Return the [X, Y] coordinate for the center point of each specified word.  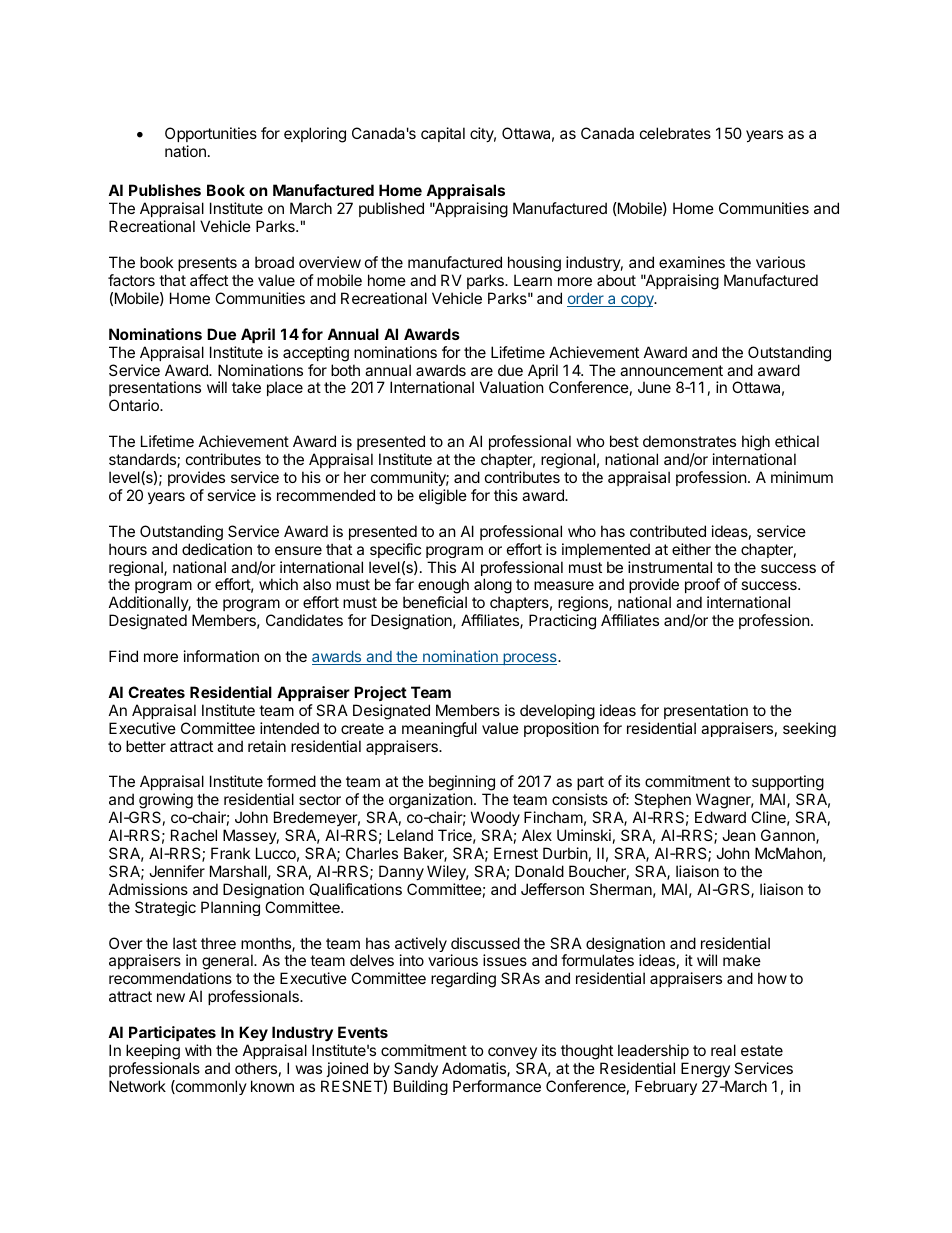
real [723, 1050]
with [198, 1050]
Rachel [194, 835]
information [221, 656]
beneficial [435, 602]
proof [702, 585]
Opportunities [211, 134]
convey [512, 1053]
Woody [495, 818]
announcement [671, 370]
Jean [739, 835]
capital [443, 134]
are [482, 371]
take [246, 387]
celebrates [675, 133]
